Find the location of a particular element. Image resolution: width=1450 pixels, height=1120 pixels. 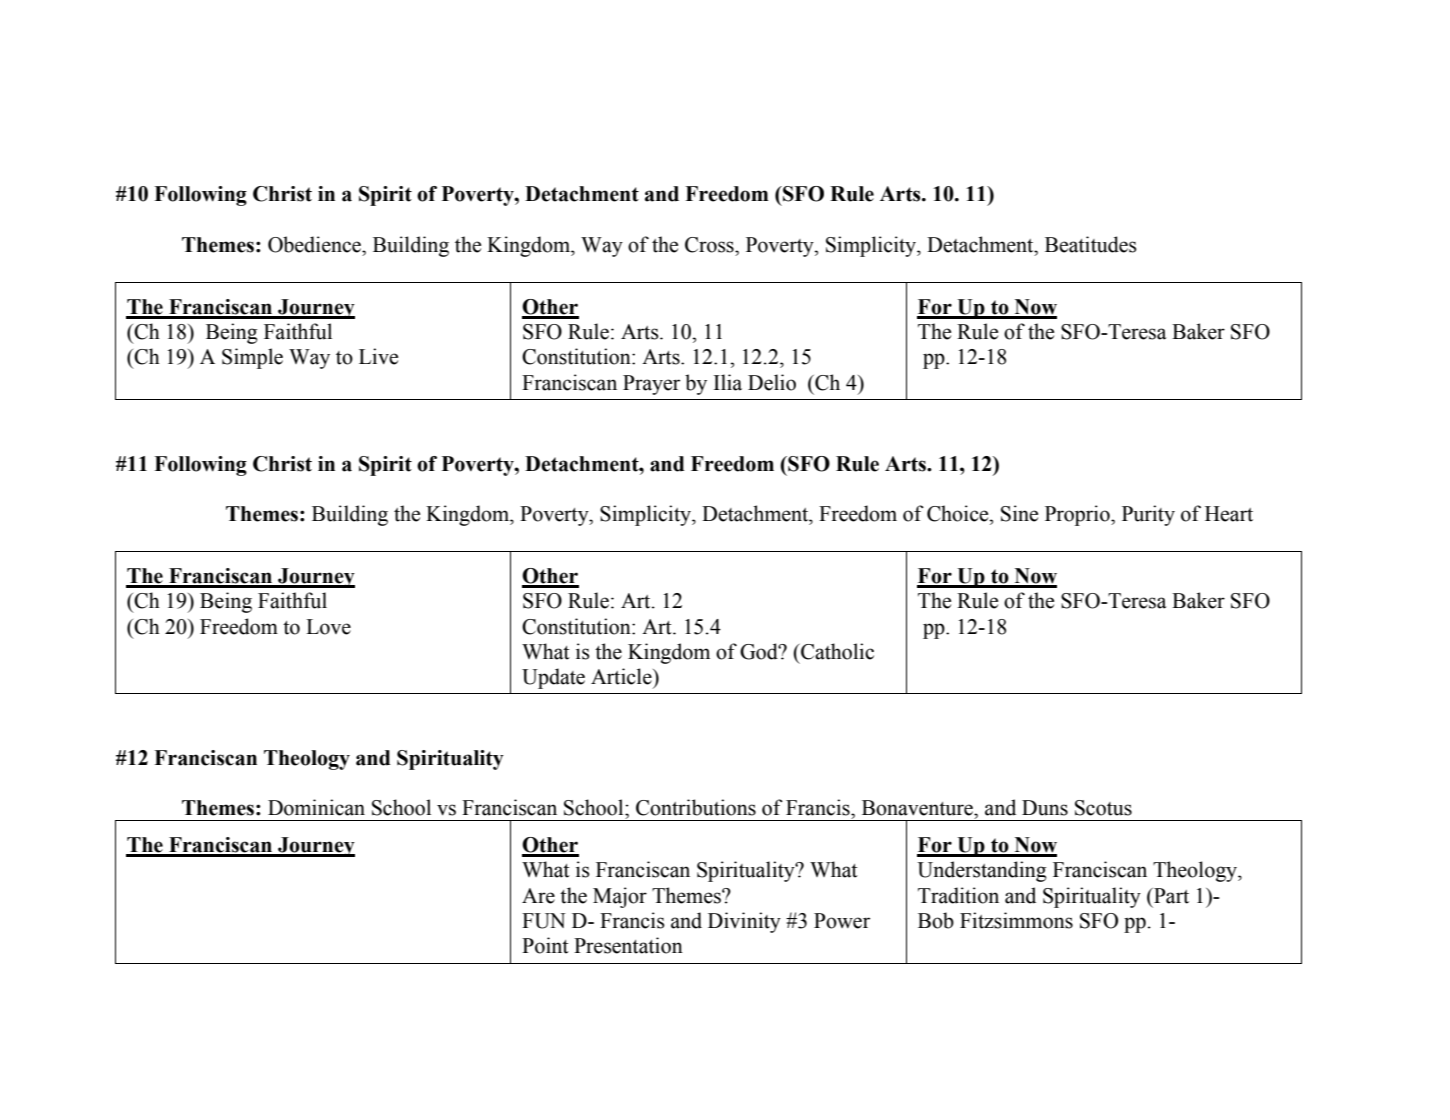

Catholic is located at coordinates (836, 651).
